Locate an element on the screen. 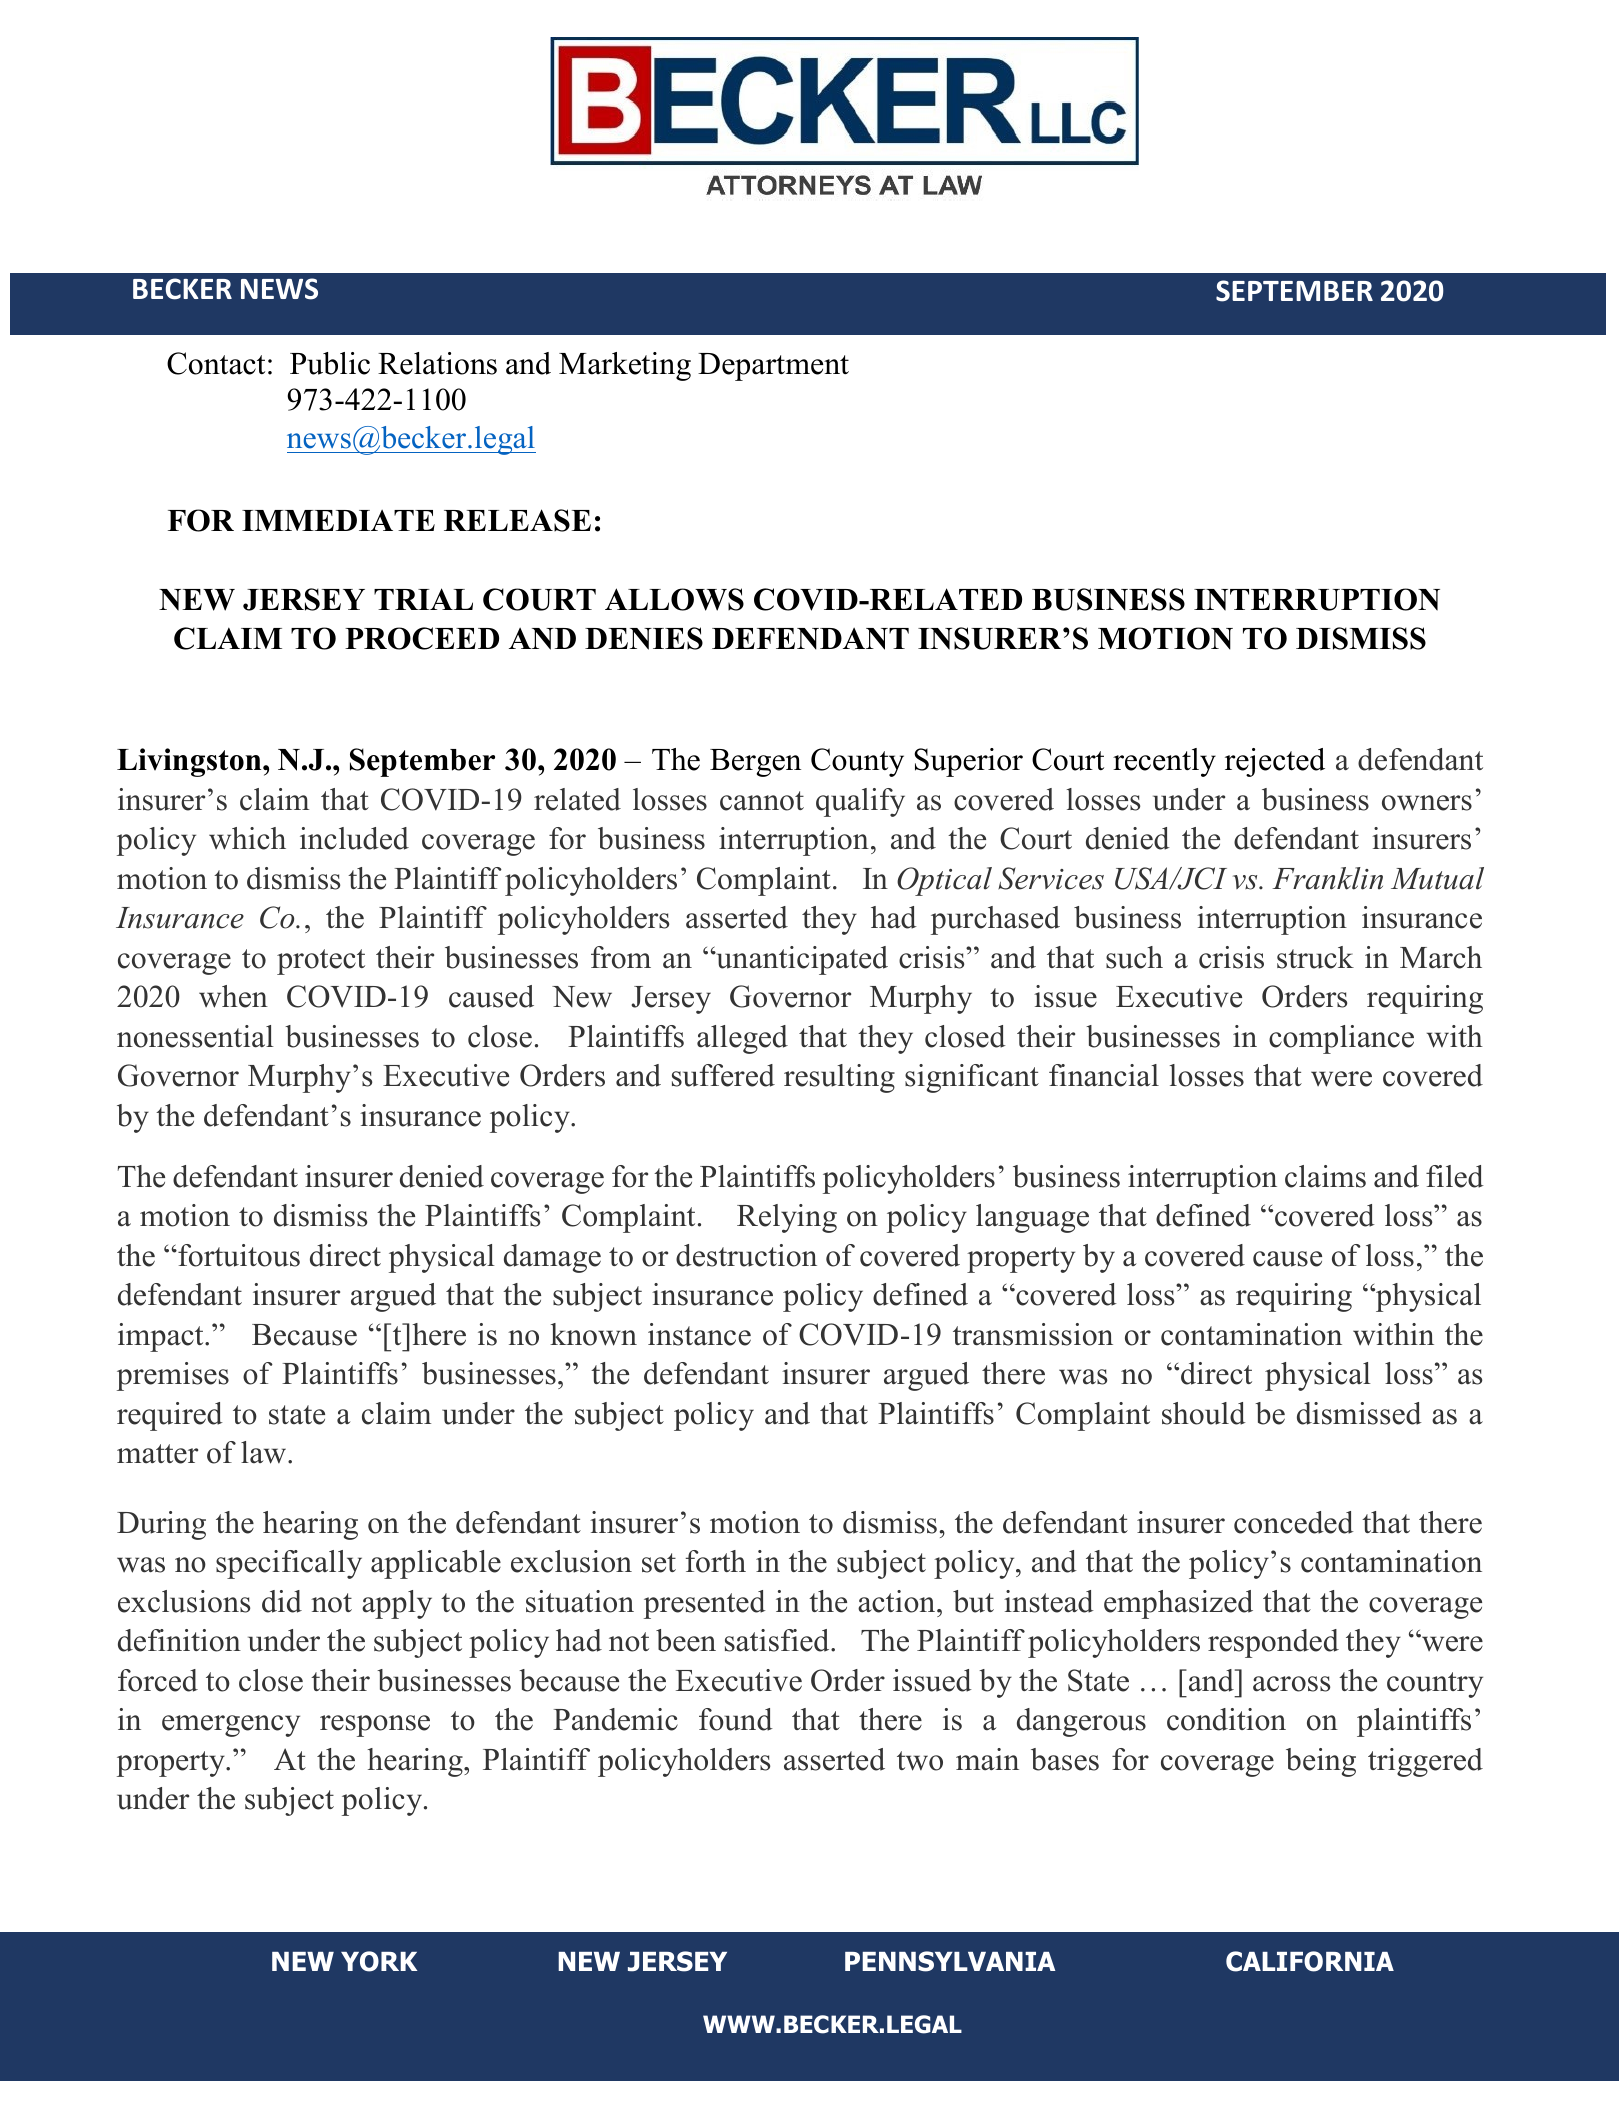 The height and width of the screenshot is (2102, 1624). Public is located at coordinates (330, 363).
